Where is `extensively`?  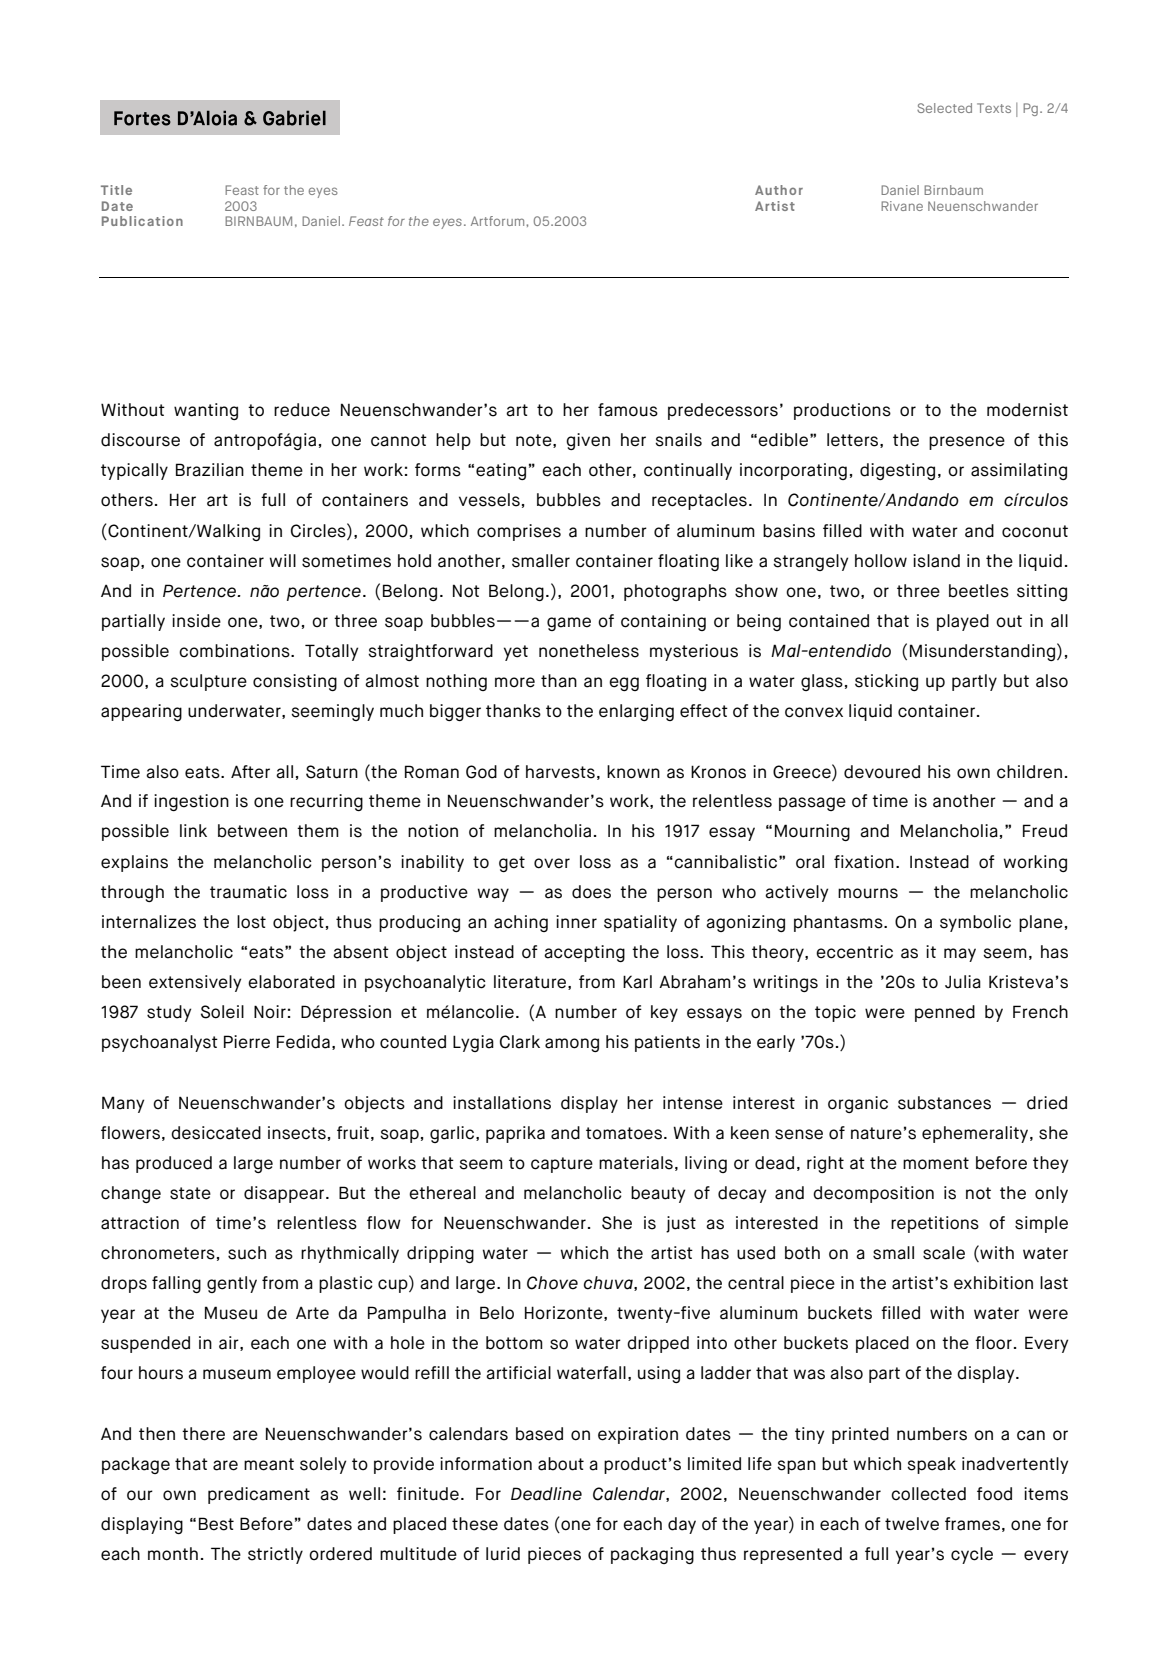
extensively is located at coordinates (195, 983).
